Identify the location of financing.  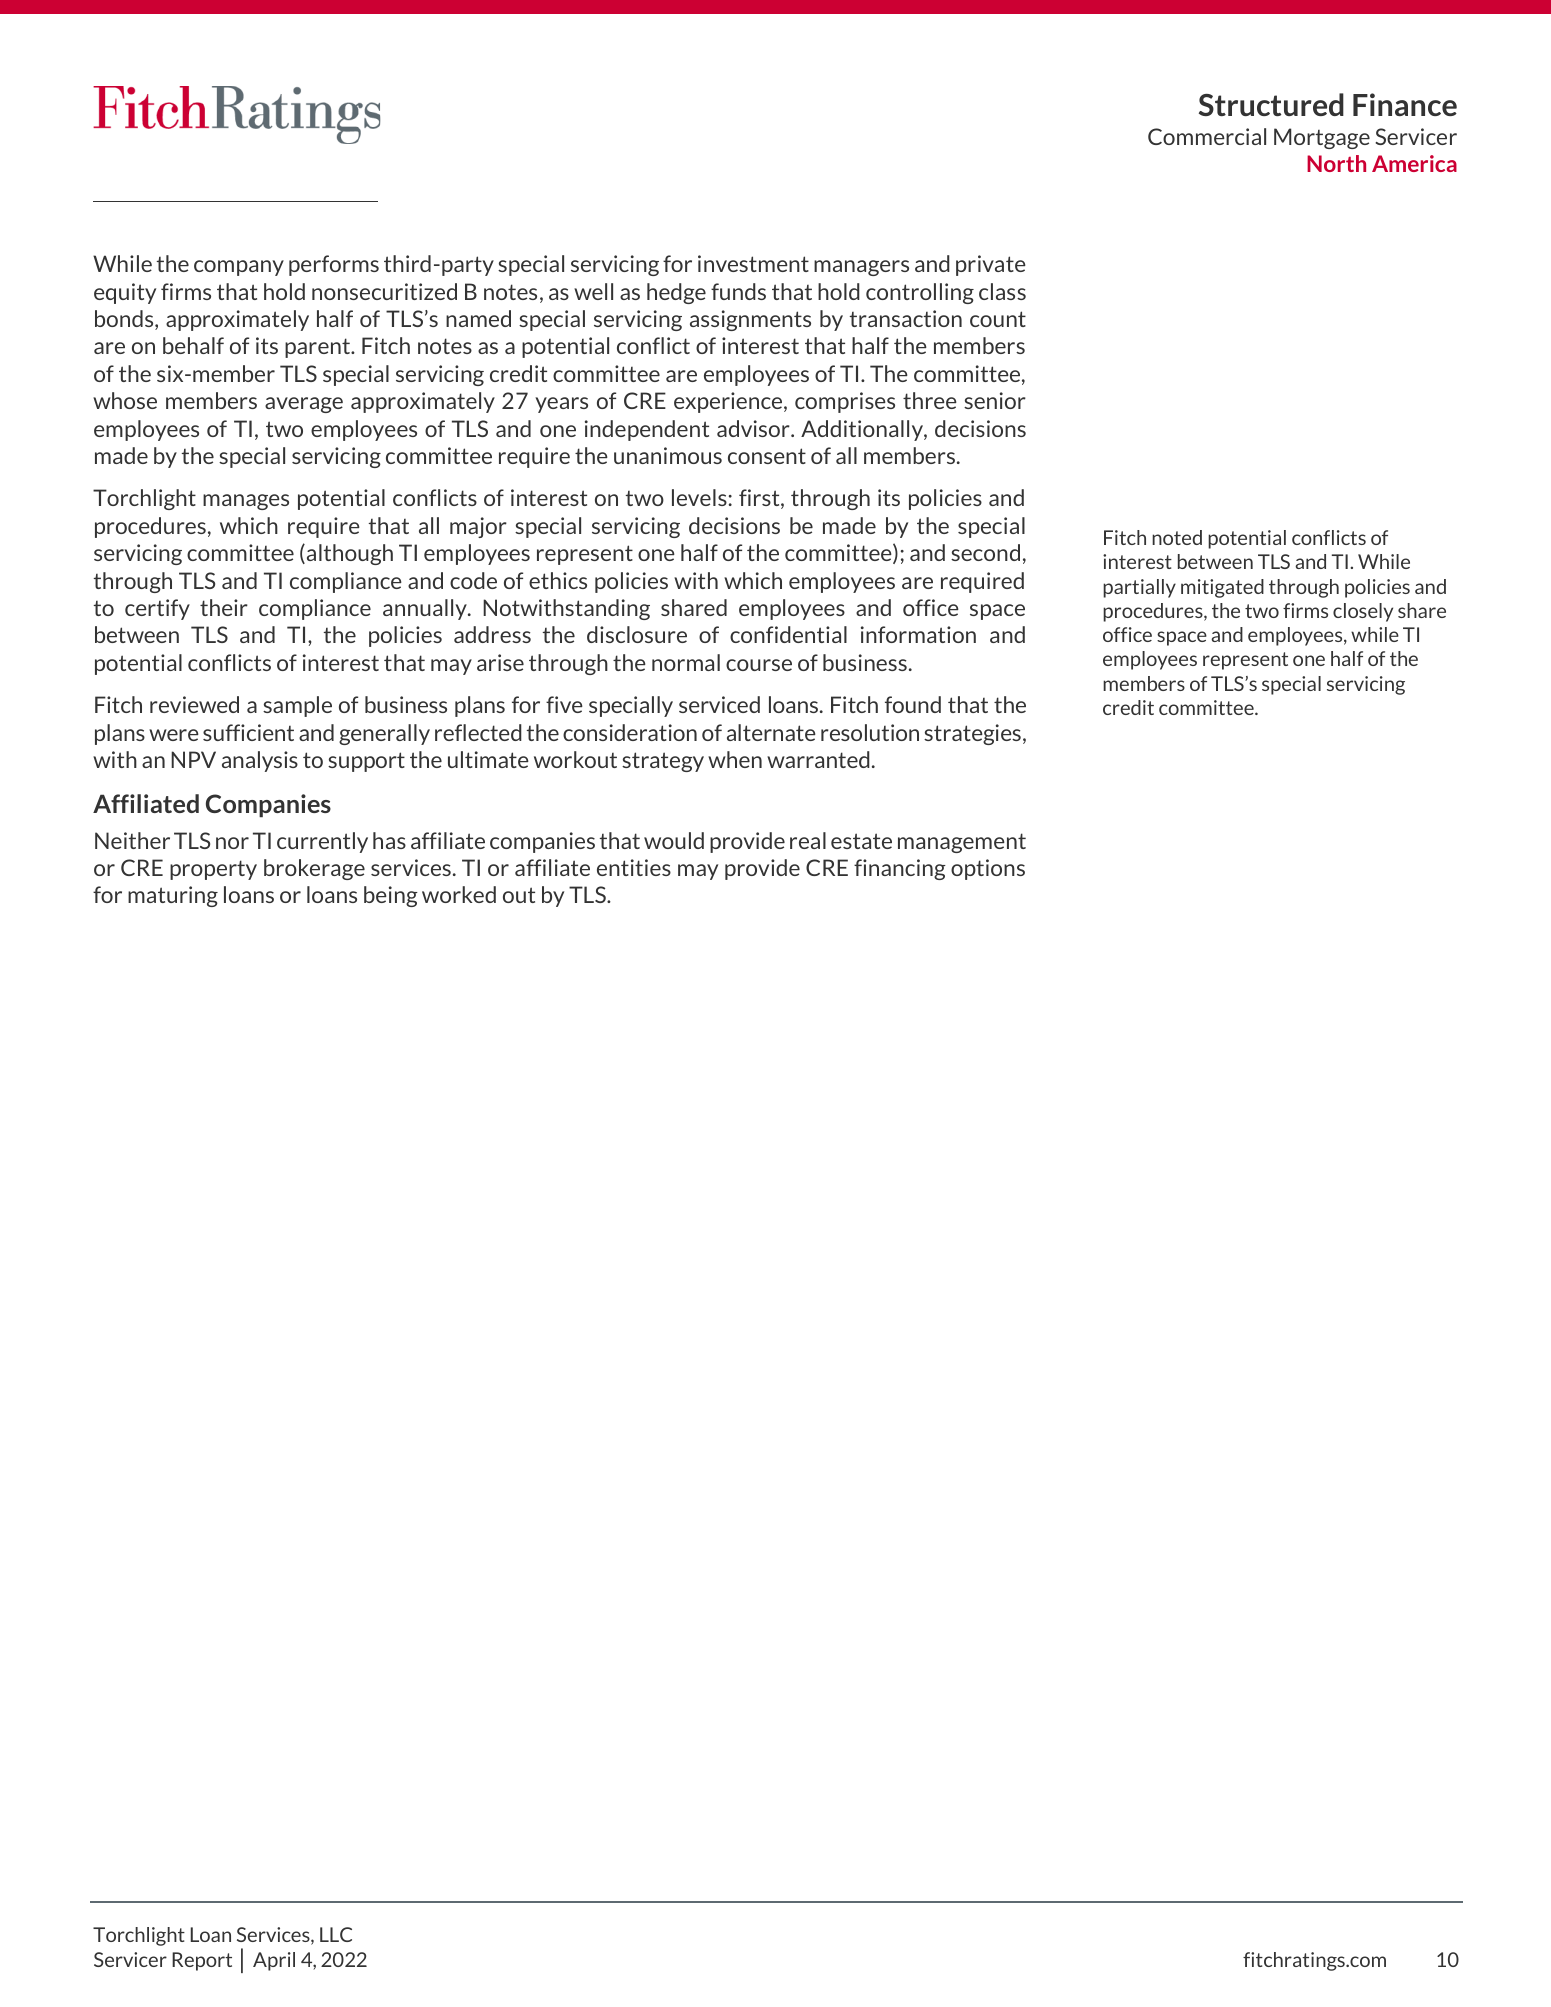
(900, 869).
